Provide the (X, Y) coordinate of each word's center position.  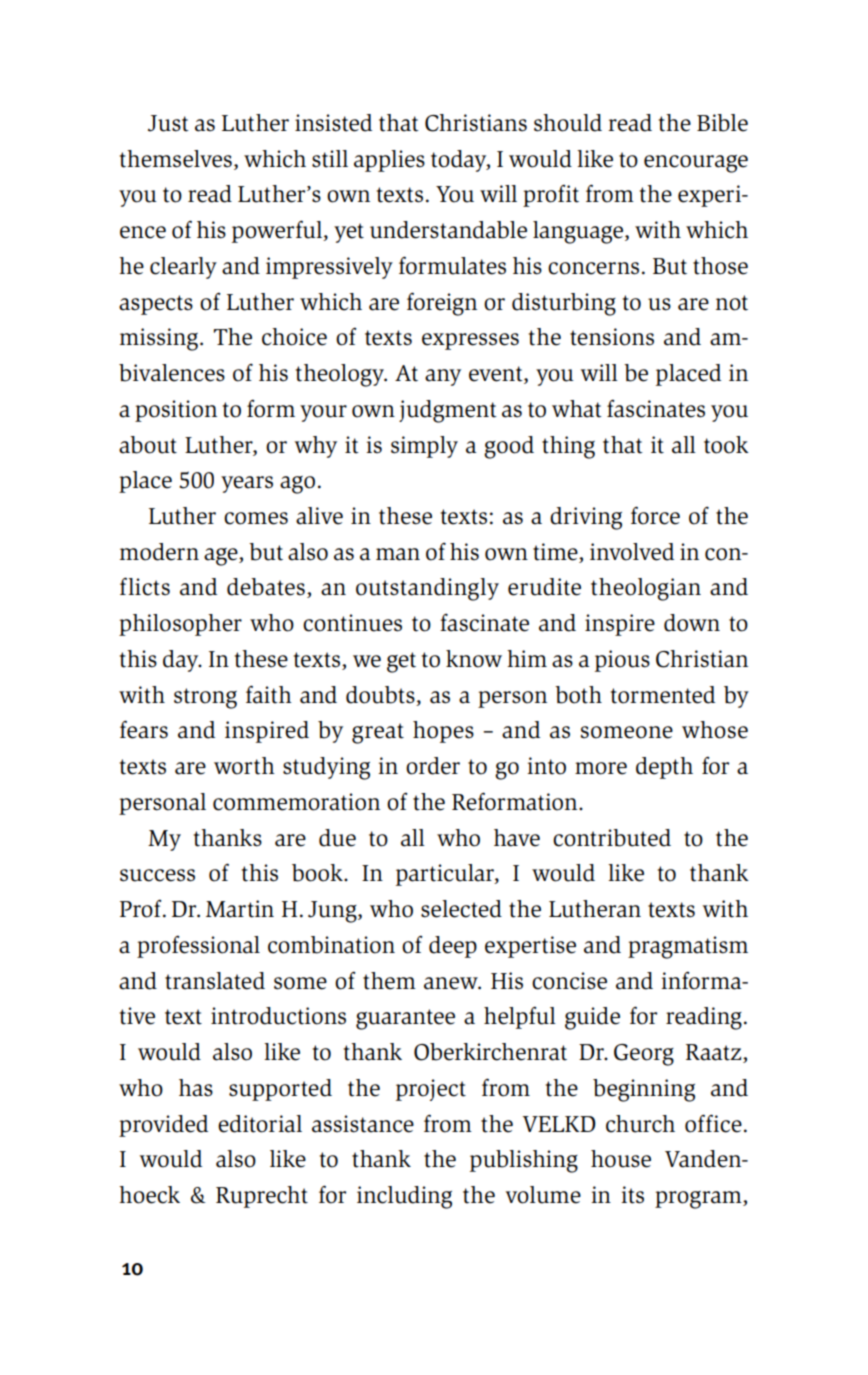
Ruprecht (262, 1197)
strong (205, 698)
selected (461, 909)
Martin (240, 909)
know (474, 659)
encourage (696, 164)
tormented (663, 695)
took (726, 445)
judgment (448, 411)
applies (389, 161)
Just (168, 123)
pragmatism (688, 947)
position (176, 411)
